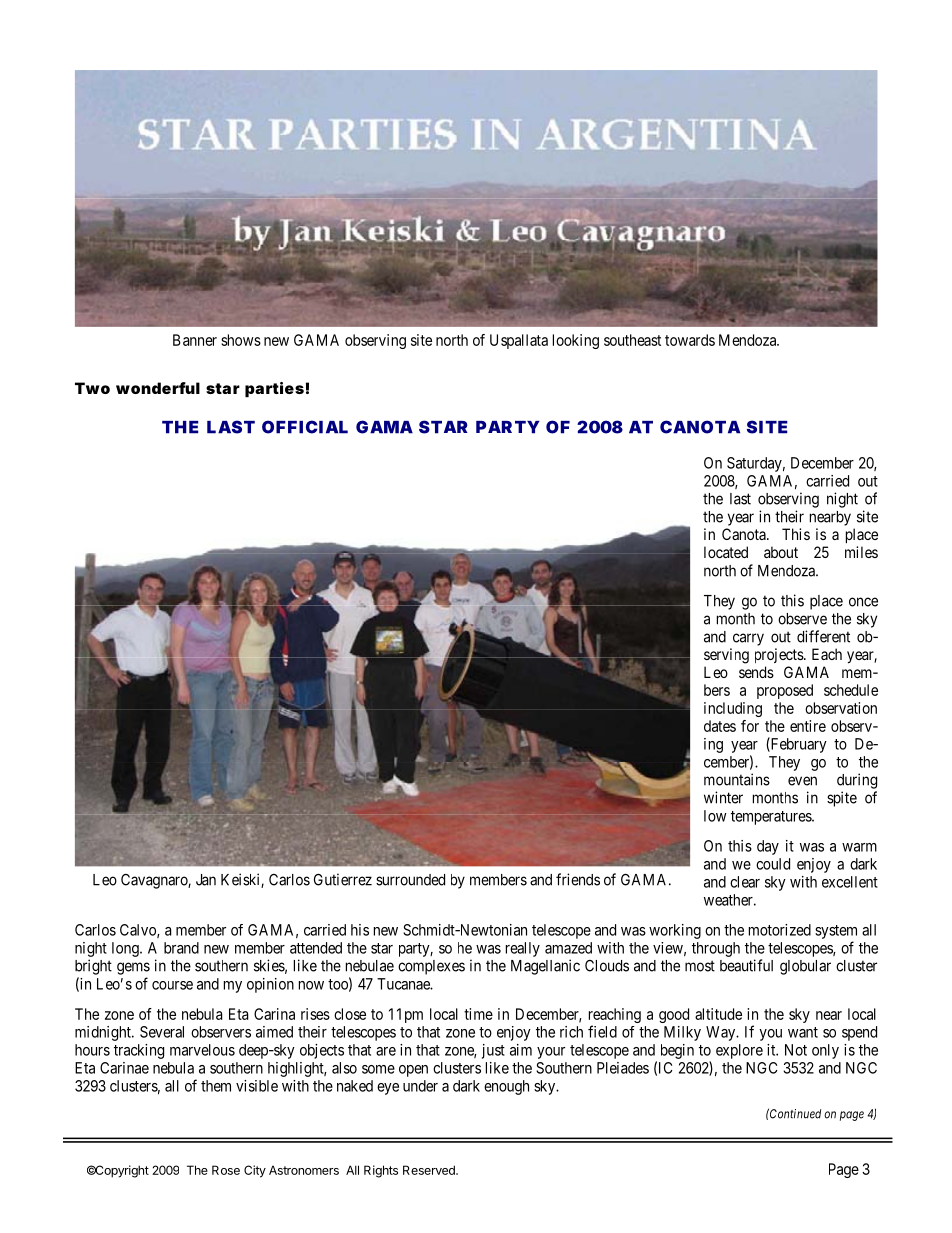 This page has height=1233, width=952. What do you see at coordinates (172, 985) in the page?
I see `course` at bounding box center [172, 985].
